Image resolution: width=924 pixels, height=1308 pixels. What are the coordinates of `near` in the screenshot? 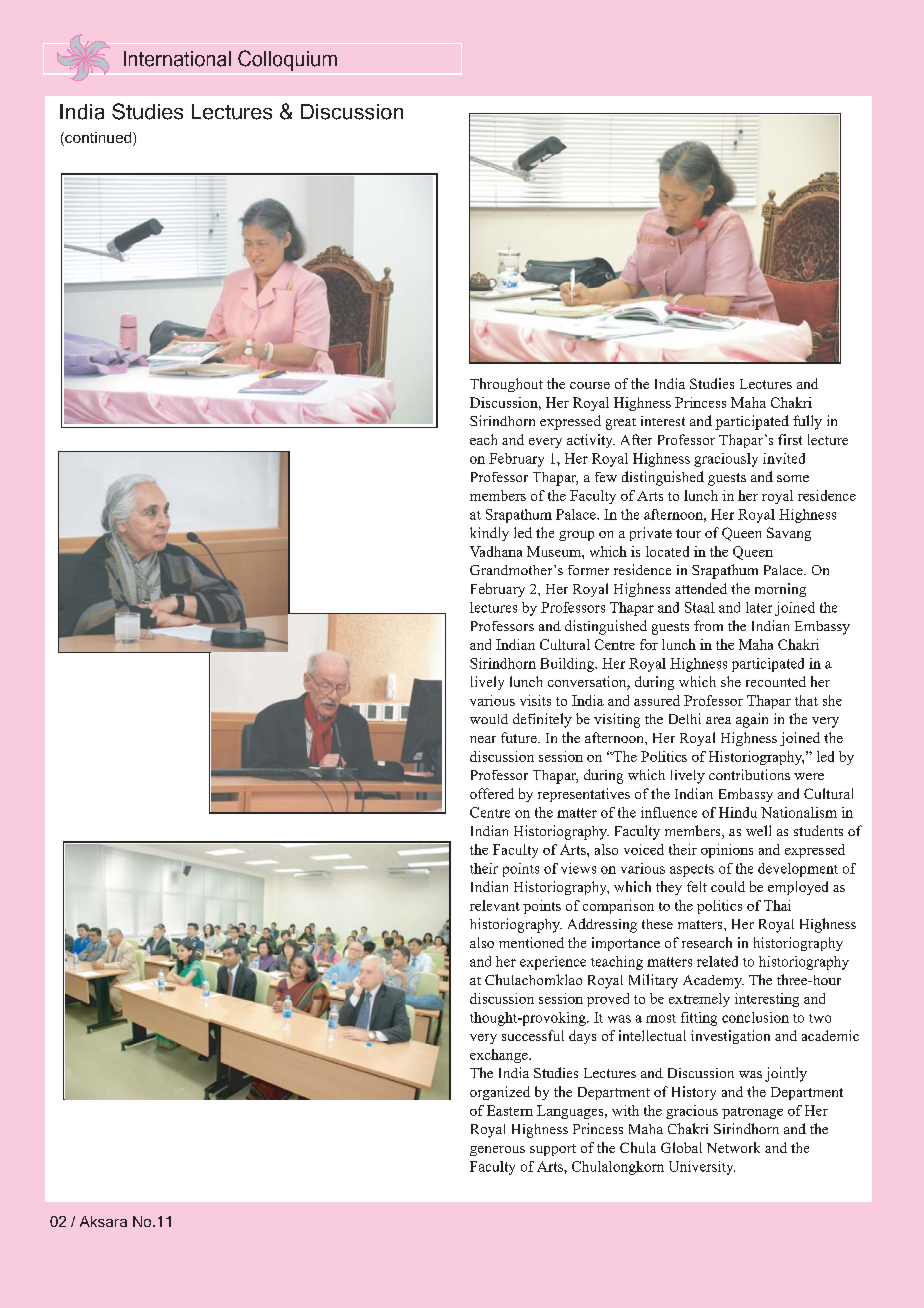 It's located at (483, 739).
